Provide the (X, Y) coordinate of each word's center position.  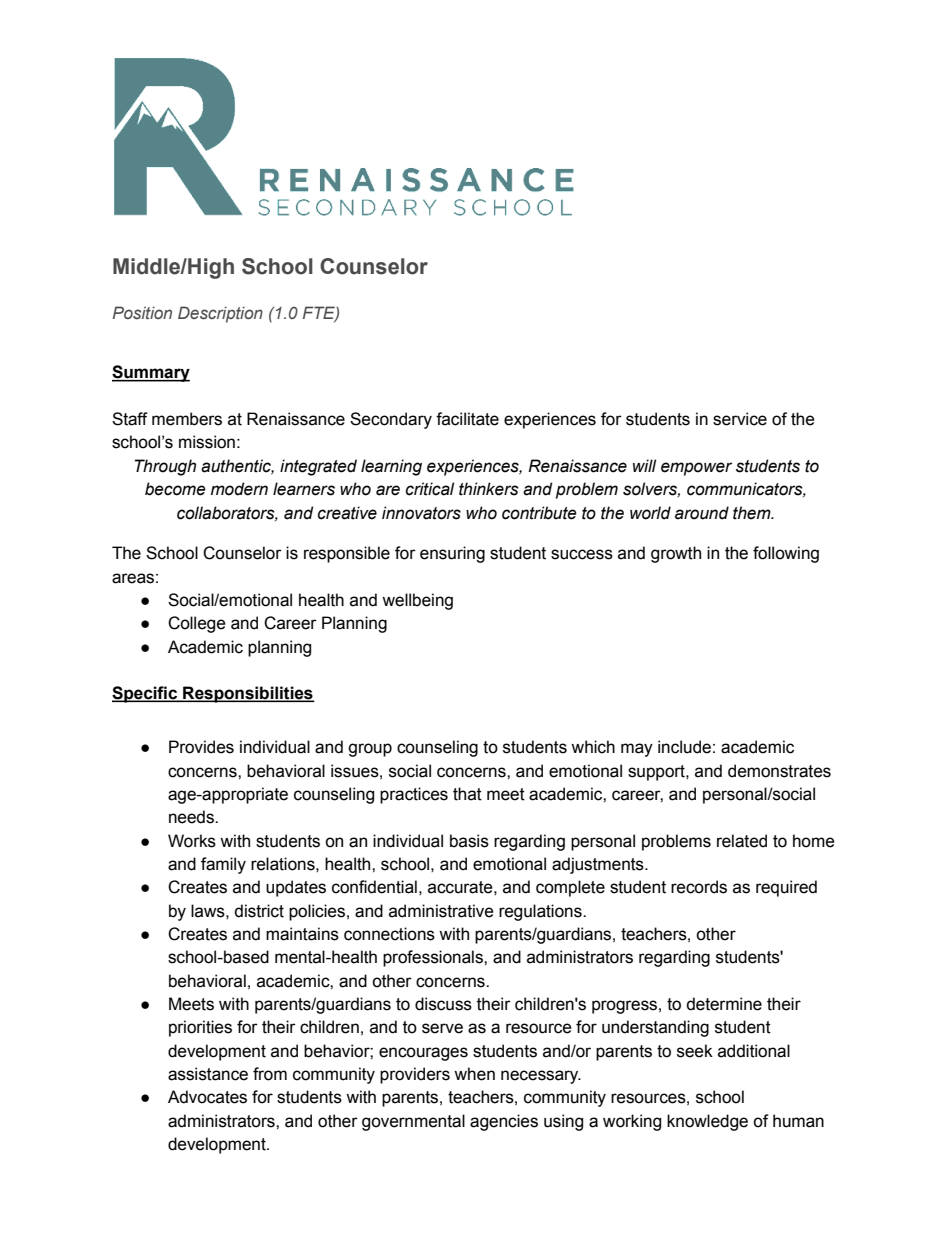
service (740, 419)
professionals (434, 958)
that (467, 794)
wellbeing (417, 601)
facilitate (467, 419)
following (786, 554)
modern (239, 489)
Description (220, 314)
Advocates (207, 1097)
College (197, 624)
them (753, 513)
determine (724, 1004)
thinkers (489, 489)
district (259, 911)
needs (192, 817)
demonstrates (779, 771)
